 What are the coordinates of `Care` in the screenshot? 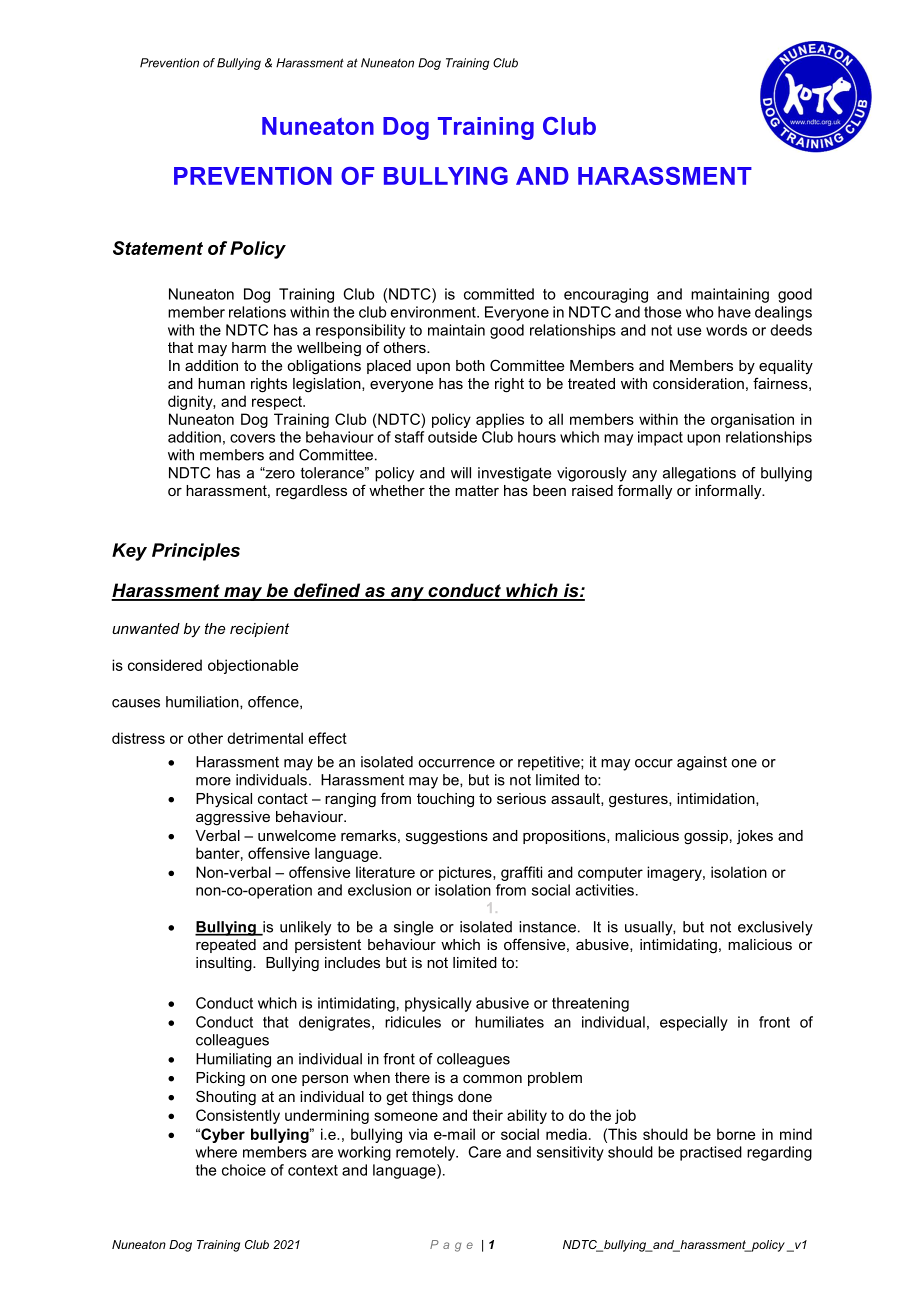 It's located at (484, 1152).
